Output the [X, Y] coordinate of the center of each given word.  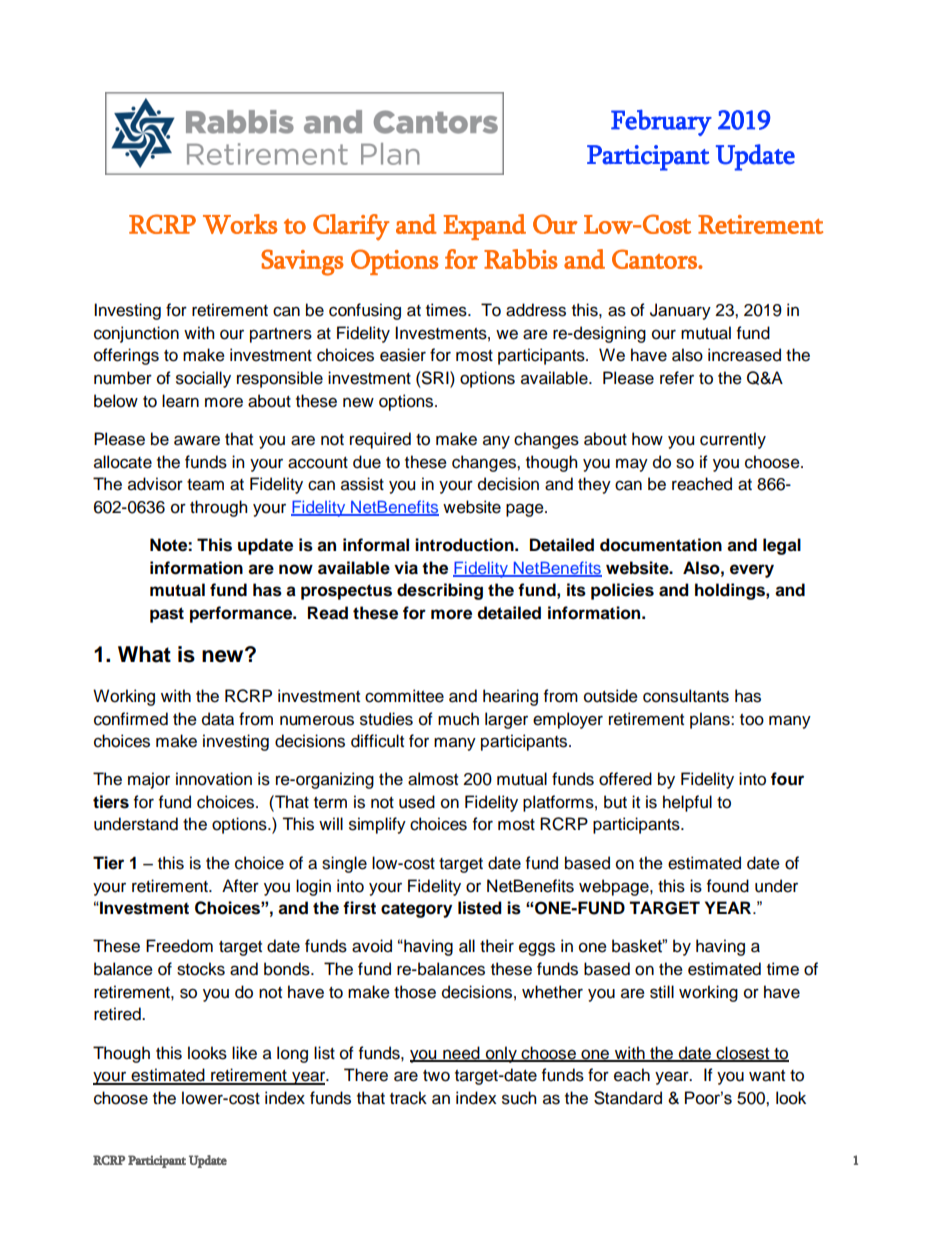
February [661, 123]
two [436, 1076]
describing [440, 591]
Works [240, 224]
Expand [484, 227]
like [244, 1053]
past [167, 615]
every [752, 571]
